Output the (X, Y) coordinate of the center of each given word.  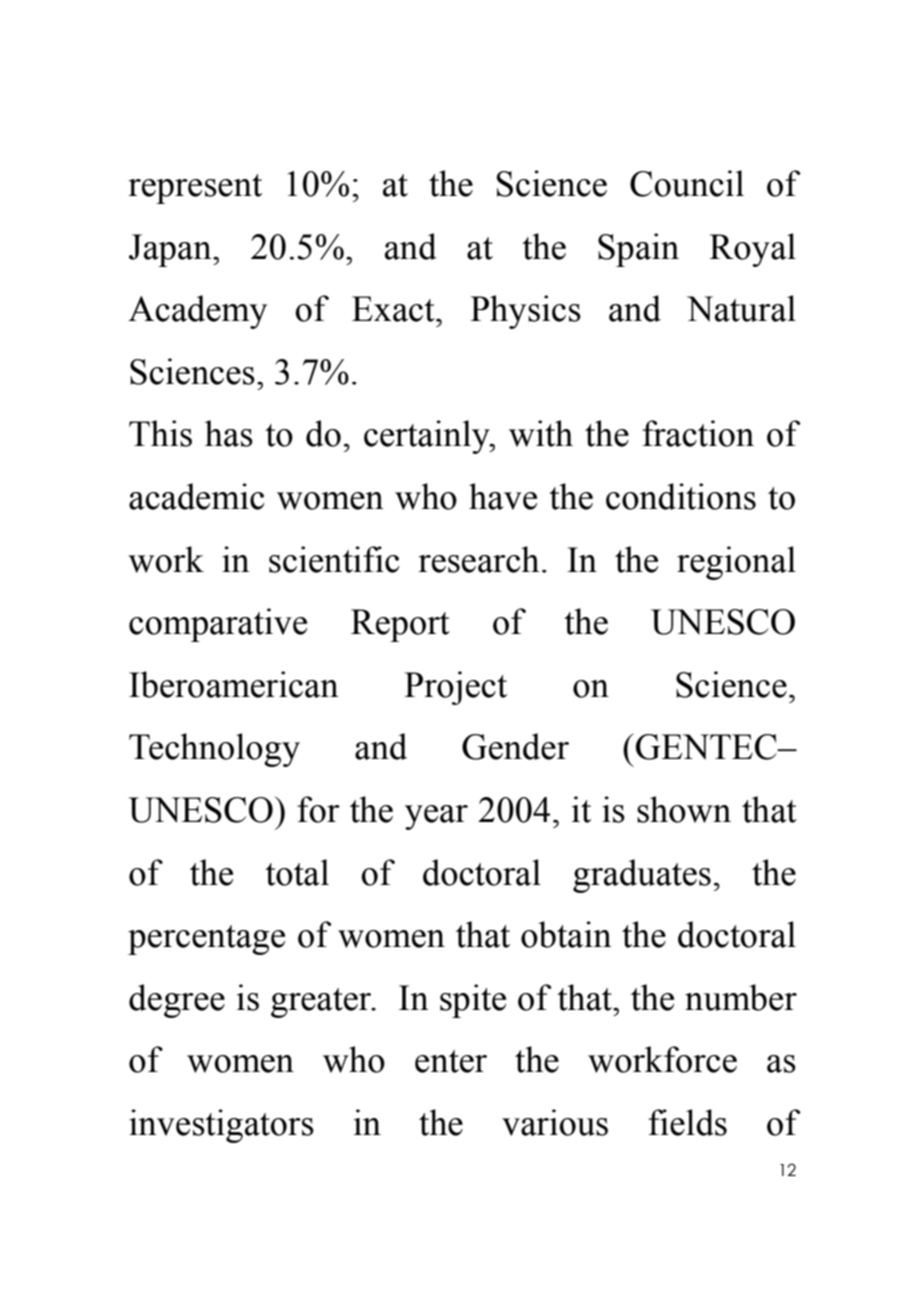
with (541, 433)
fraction (698, 433)
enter (451, 1061)
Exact (394, 309)
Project (455, 688)
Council (687, 183)
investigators (221, 1126)
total (297, 872)
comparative (218, 625)
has (229, 433)
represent (195, 189)
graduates (642, 876)
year (436, 817)
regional (736, 563)
